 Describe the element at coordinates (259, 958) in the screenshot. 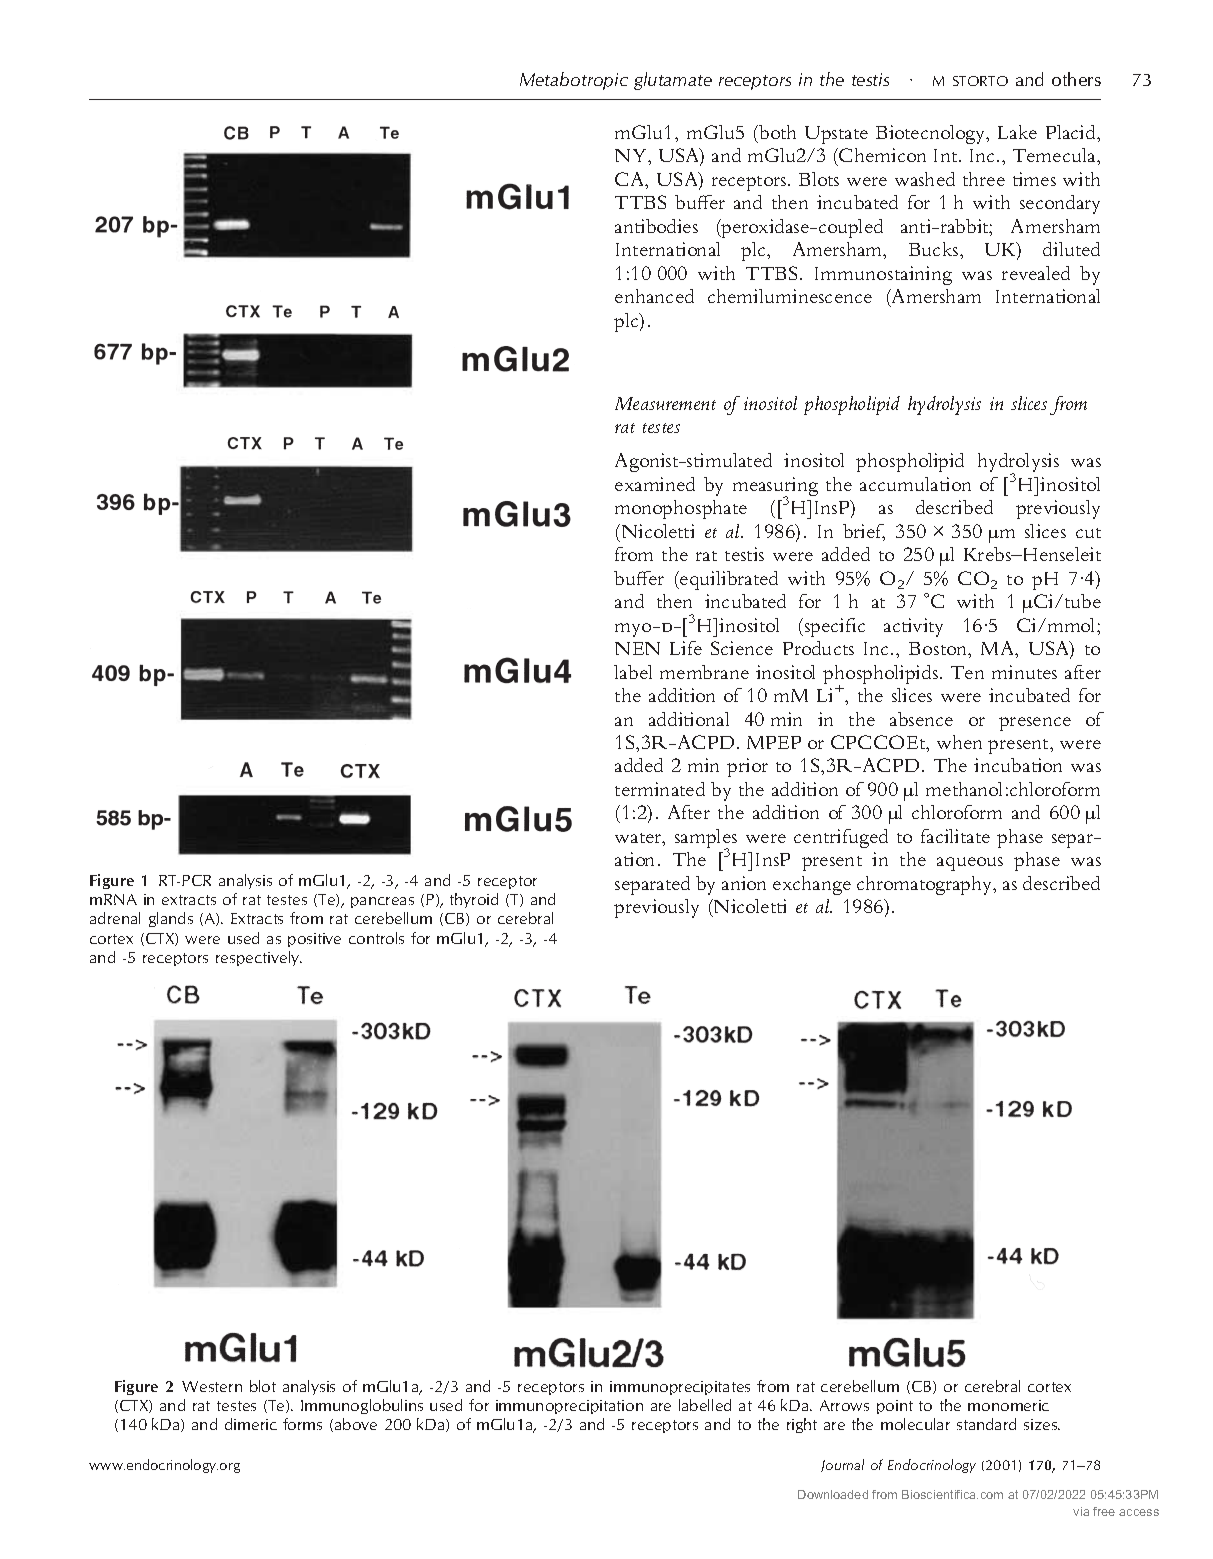

I see `respectively` at that location.
